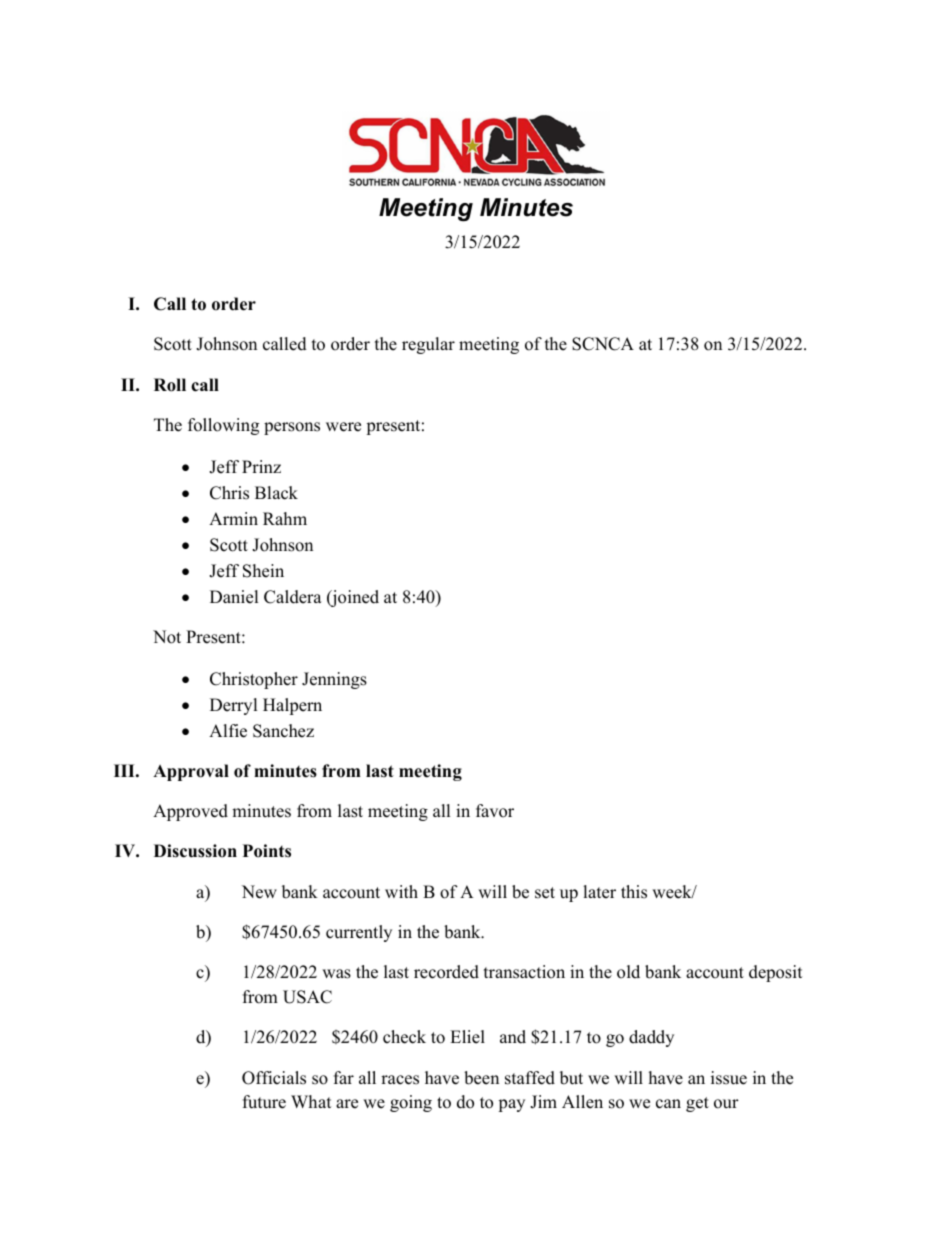 The width and height of the screenshot is (952, 1233). I want to click on Roll, so click(170, 385).
